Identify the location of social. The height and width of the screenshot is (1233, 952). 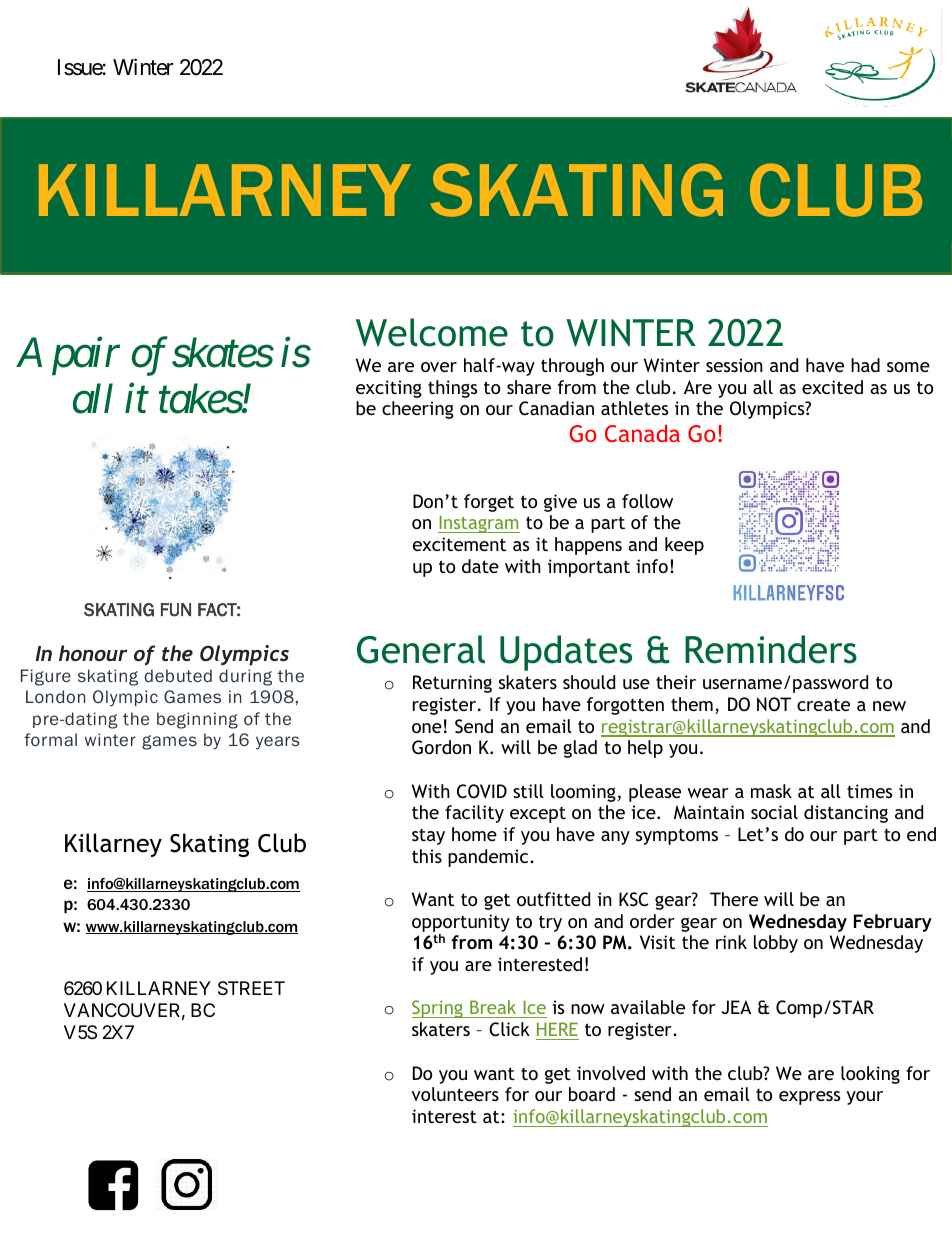
(774, 812).
